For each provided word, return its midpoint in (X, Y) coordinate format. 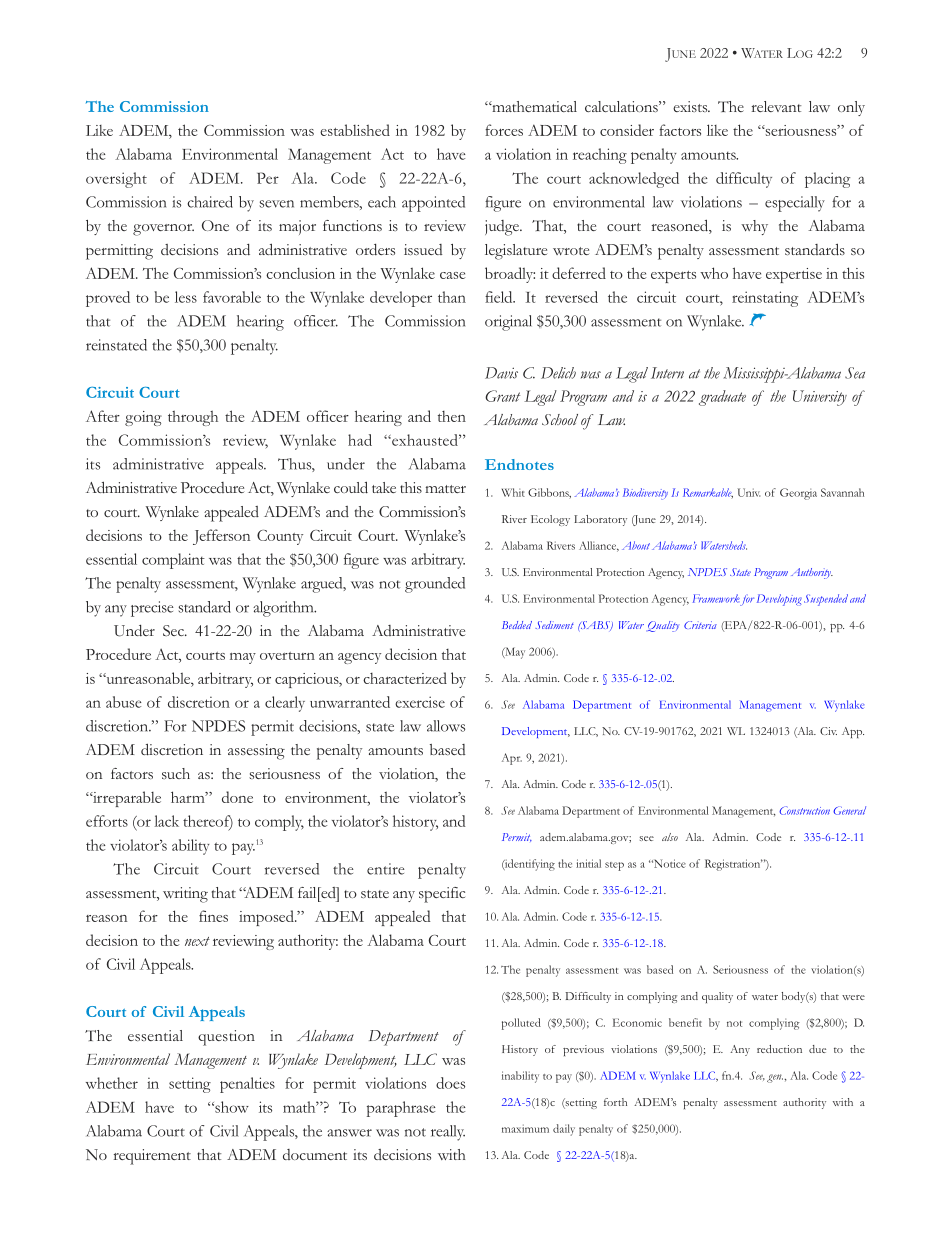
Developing (779, 600)
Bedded (517, 625)
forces (504, 130)
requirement (152, 1157)
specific (442, 895)
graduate (722, 398)
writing (185, 895)
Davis (501, 373)
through (193, 418)
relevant (776, 106)
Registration (734, 865)
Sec (174, 630)
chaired (210, 202)
